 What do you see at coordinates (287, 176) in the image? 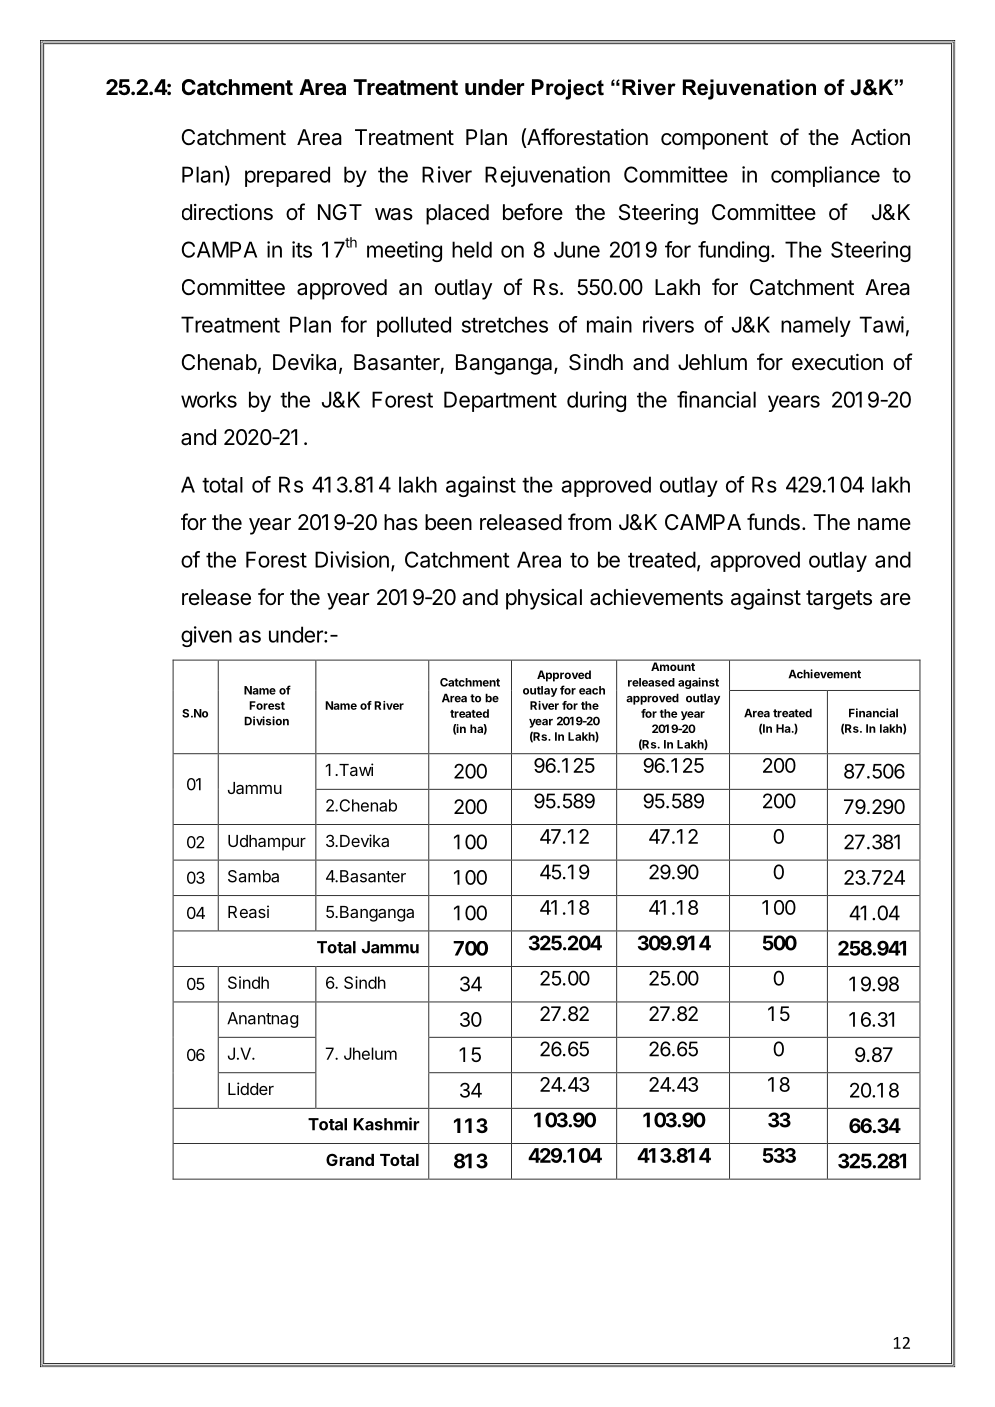
I see `prepared` at bounding box center [287, 176].
